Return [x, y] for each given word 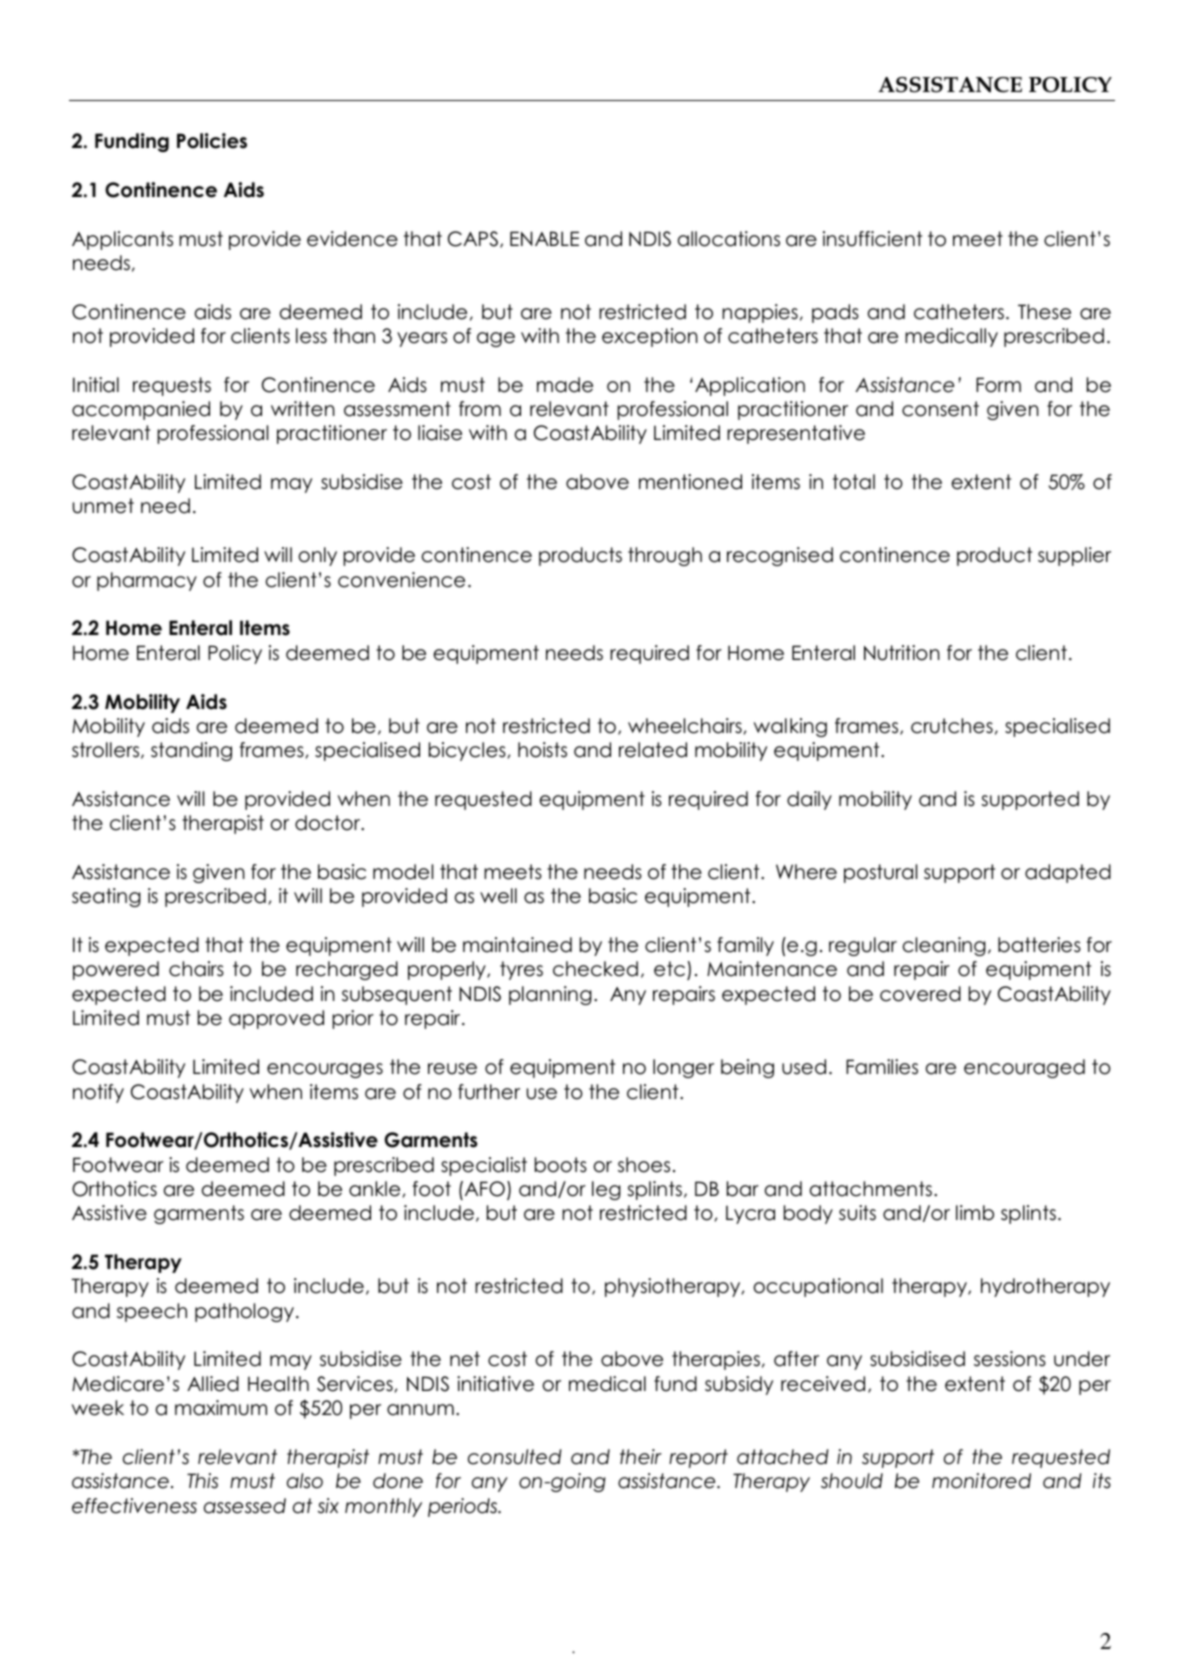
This [202, 1481]
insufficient [872, 239]
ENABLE [544, 238]
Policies [212, 141]
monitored [981, 1481]
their [641, 1457]
